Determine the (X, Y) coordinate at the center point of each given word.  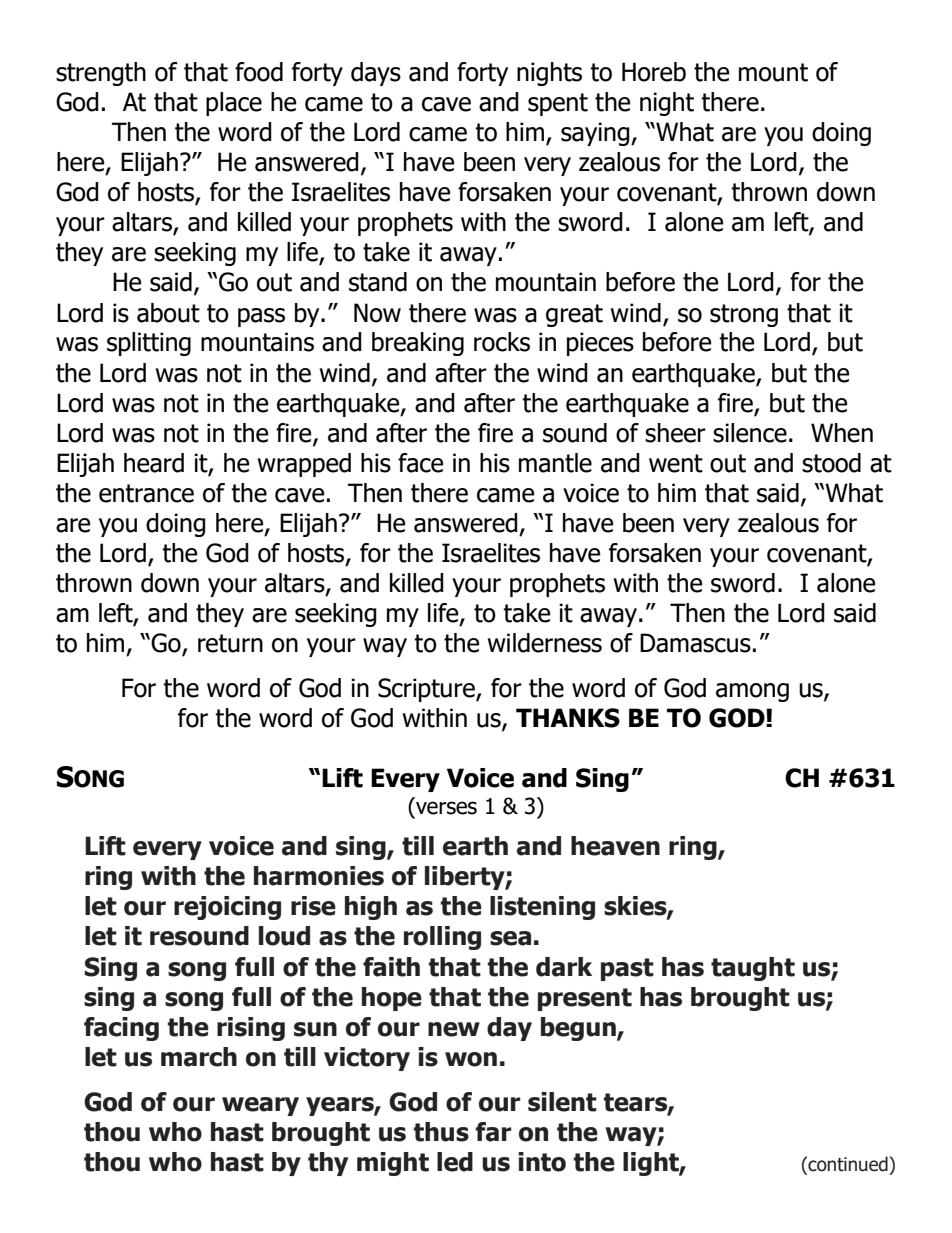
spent (558, 104)
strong (744, 315)
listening (542, 908)
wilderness (545, 643)
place (234, 104)
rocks (502, 342)
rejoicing (227, 908)
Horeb (654, 72)
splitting (149, 344)
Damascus (695, 643)
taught (753, 969)
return (230, 643)
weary (260, 1106)
